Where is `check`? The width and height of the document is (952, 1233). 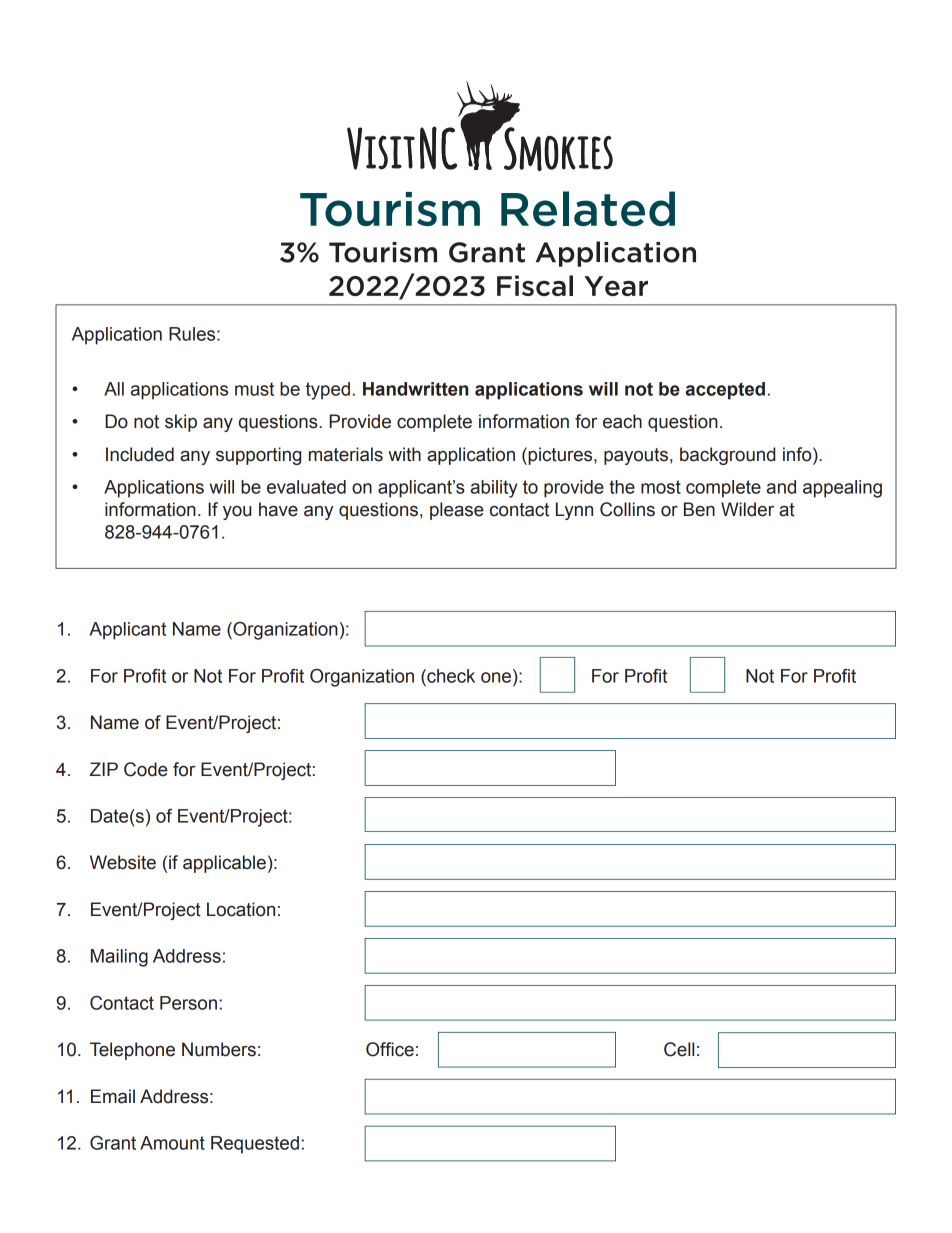 check is located at coordinates (450, 676).
